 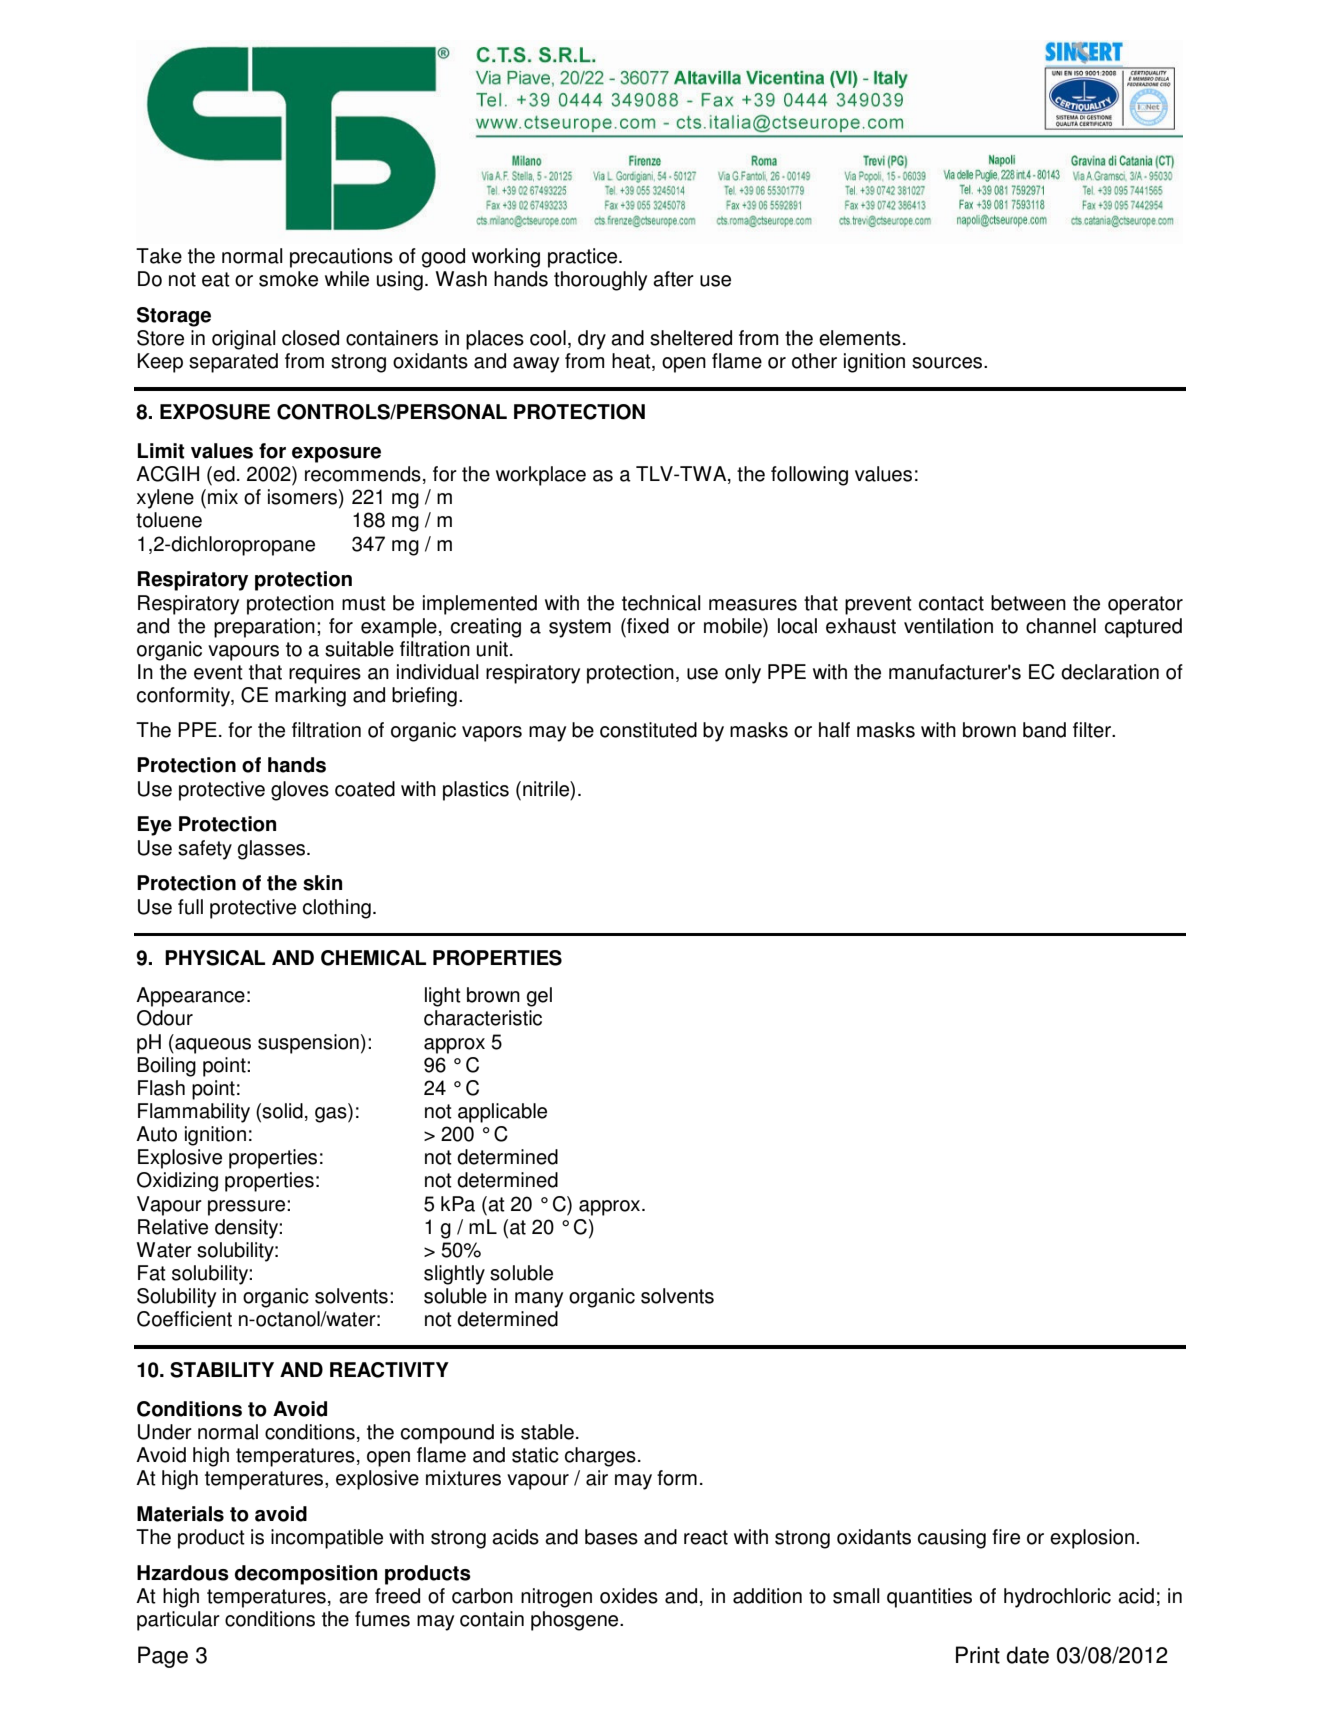 What do you see at coordinates (539, 997) in the document?
I see `gel` at bounding box center [539, 997].
